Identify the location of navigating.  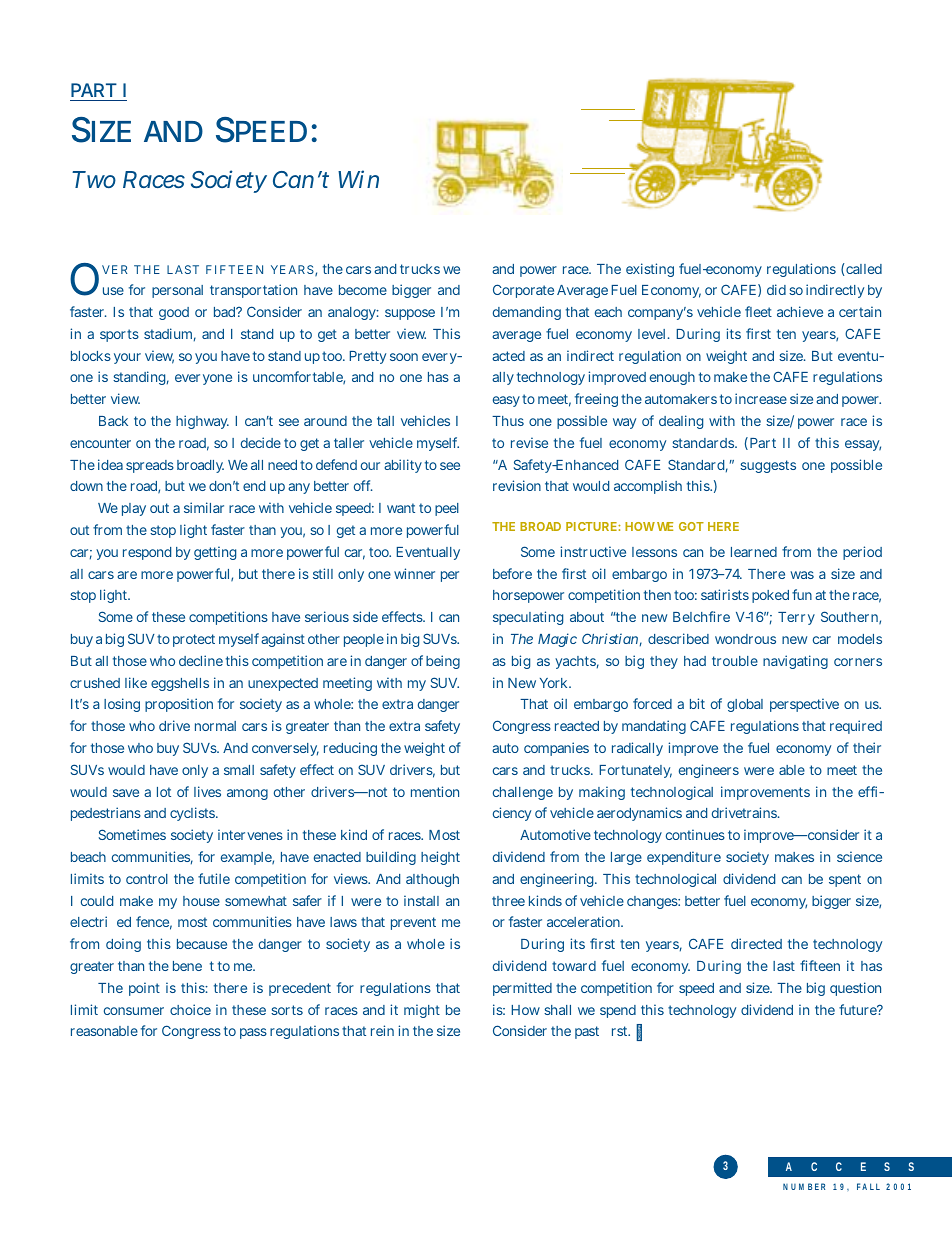
(795, 662).
